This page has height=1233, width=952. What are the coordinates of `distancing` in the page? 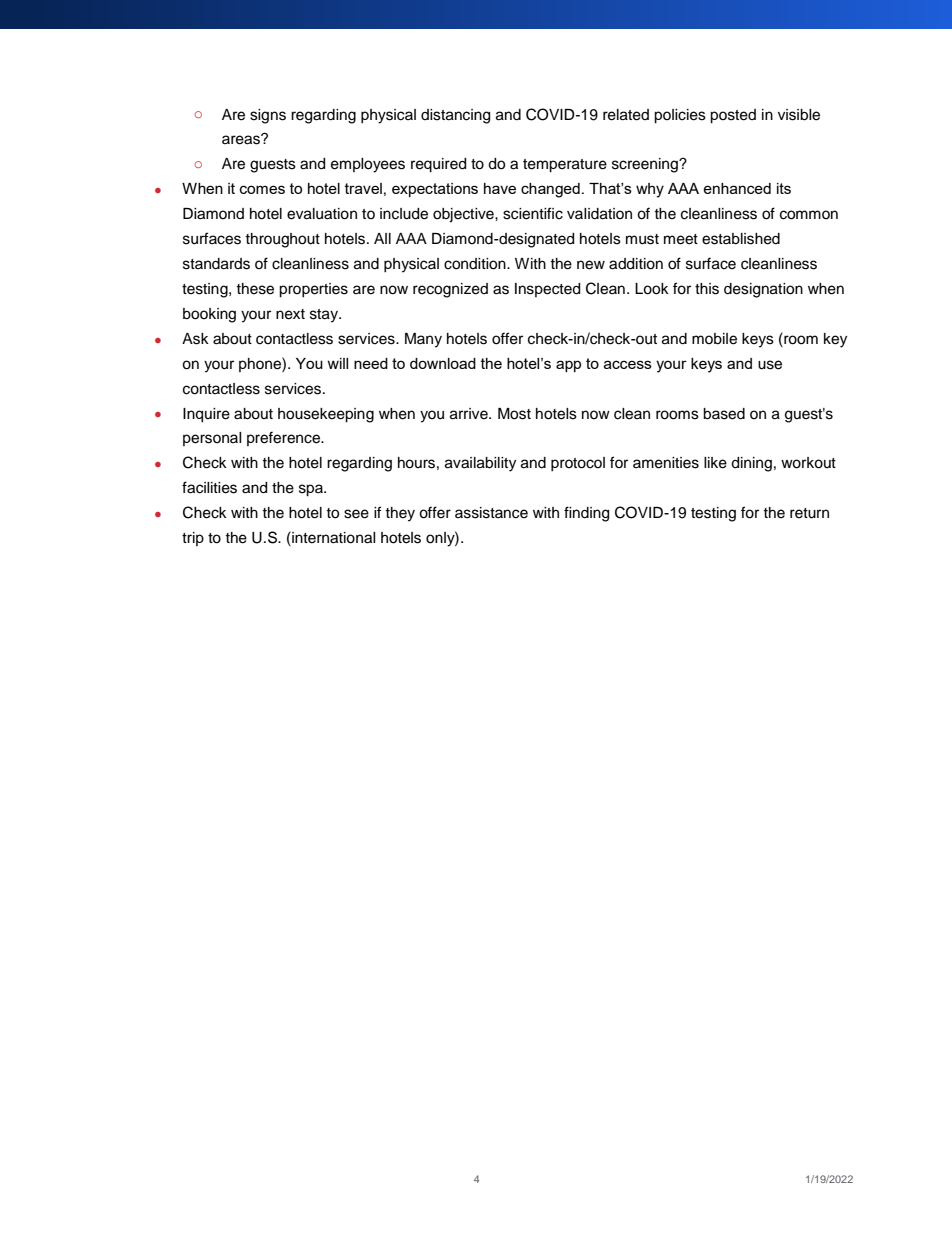 It's located at (455, 116).
